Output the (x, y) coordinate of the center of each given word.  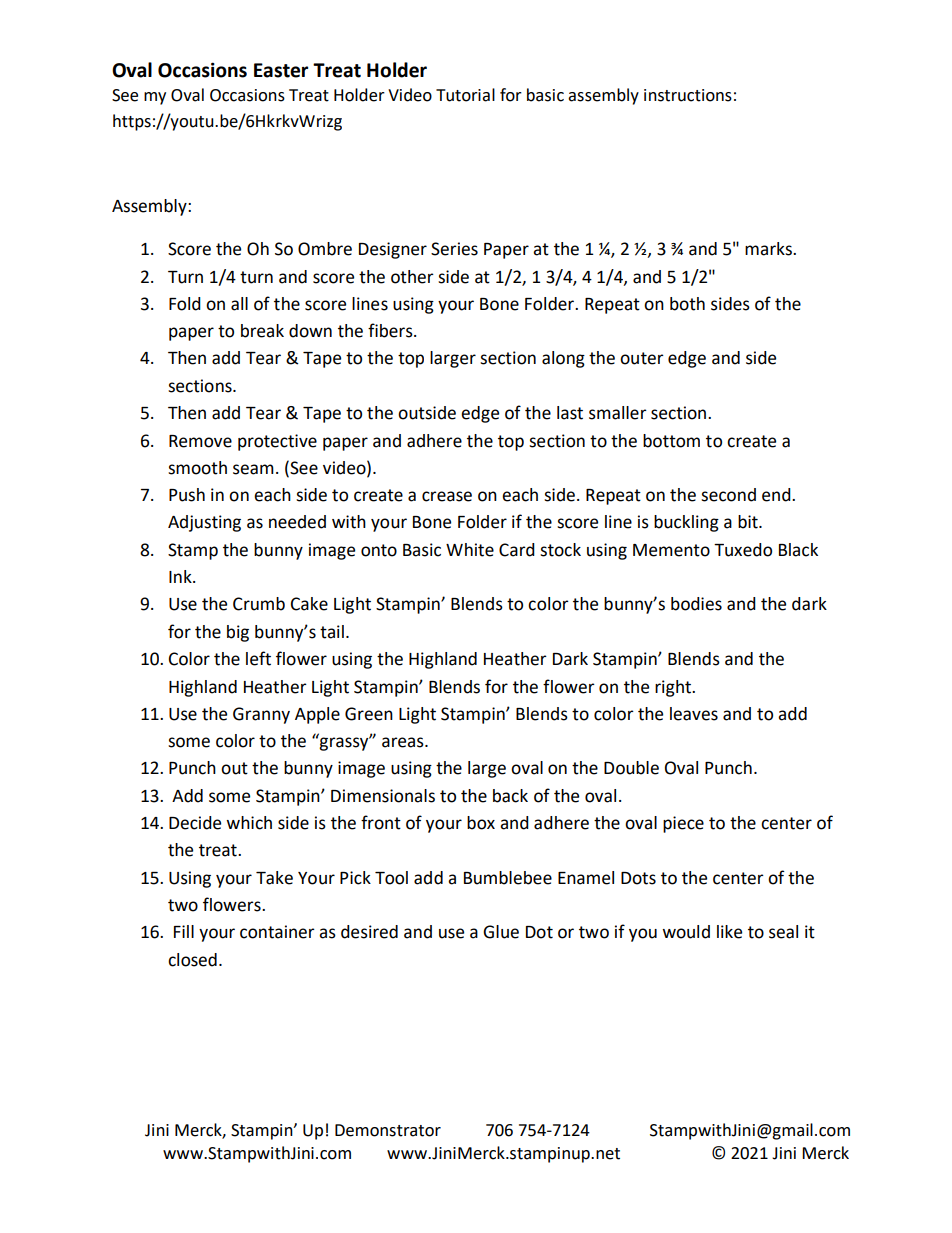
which (249, 823)
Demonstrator (388, 1130)
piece (683, 824)
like (729, 932)
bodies (696, 604)
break (262, 331)
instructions (688, 95)
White (470, 550)
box (481, 823)
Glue (501, 932)
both (687, 304)
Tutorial (465, 95)
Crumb (259, 604)
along (563, 359)
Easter (281, 70)
